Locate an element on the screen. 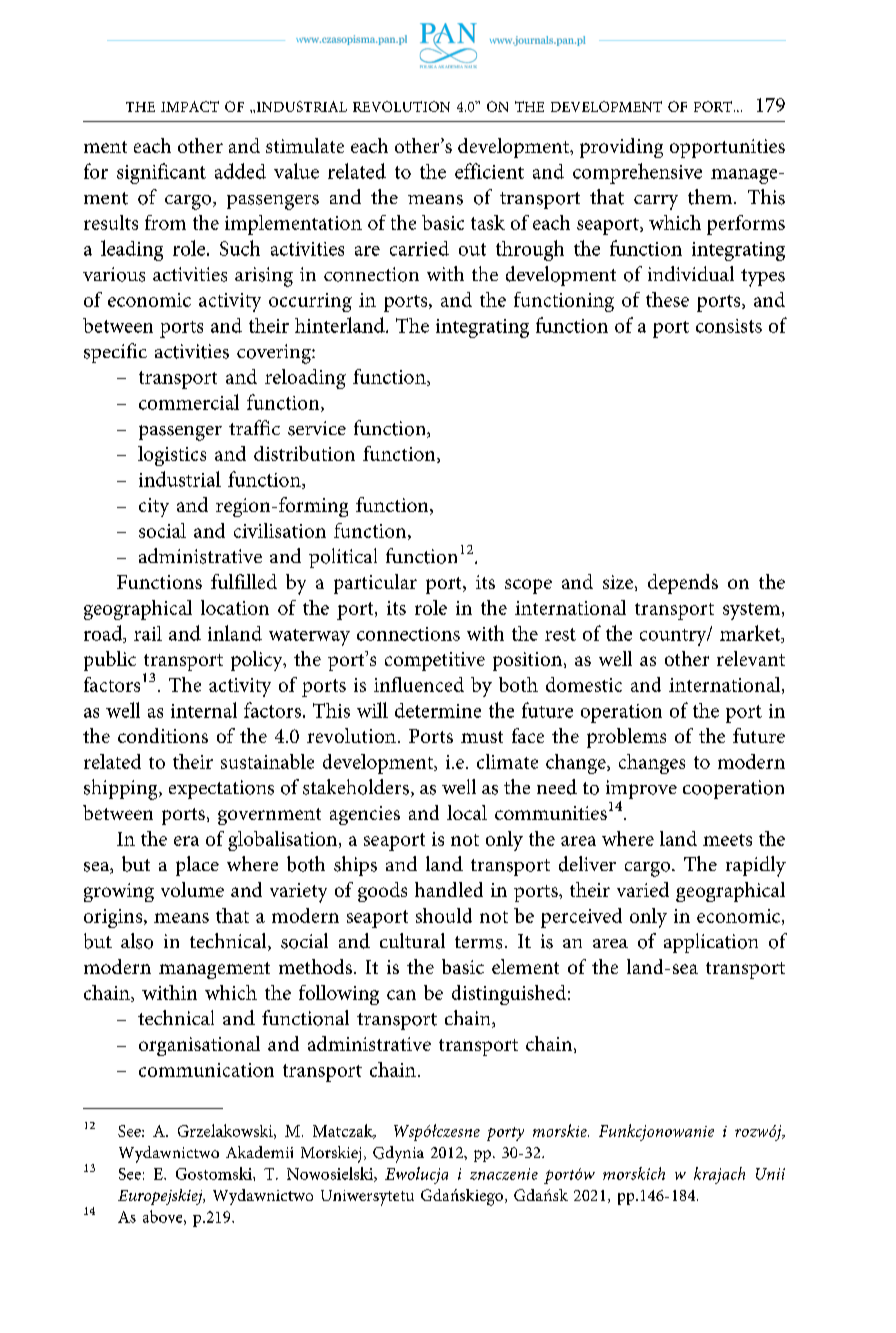  Unii is located at coordinates (770, 1174).
